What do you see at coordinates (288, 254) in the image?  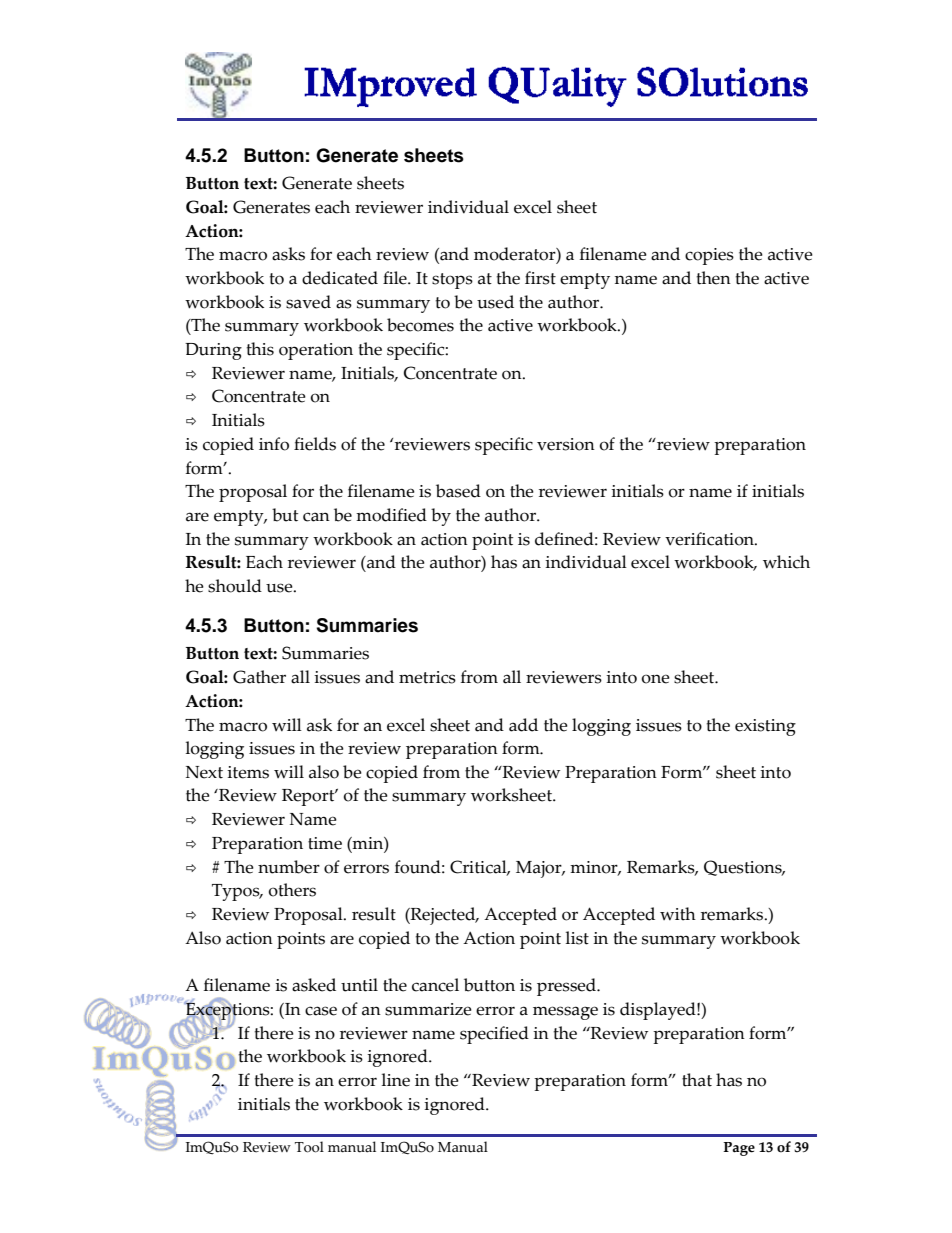 I see `asks` at bounding box center [288, 254].
